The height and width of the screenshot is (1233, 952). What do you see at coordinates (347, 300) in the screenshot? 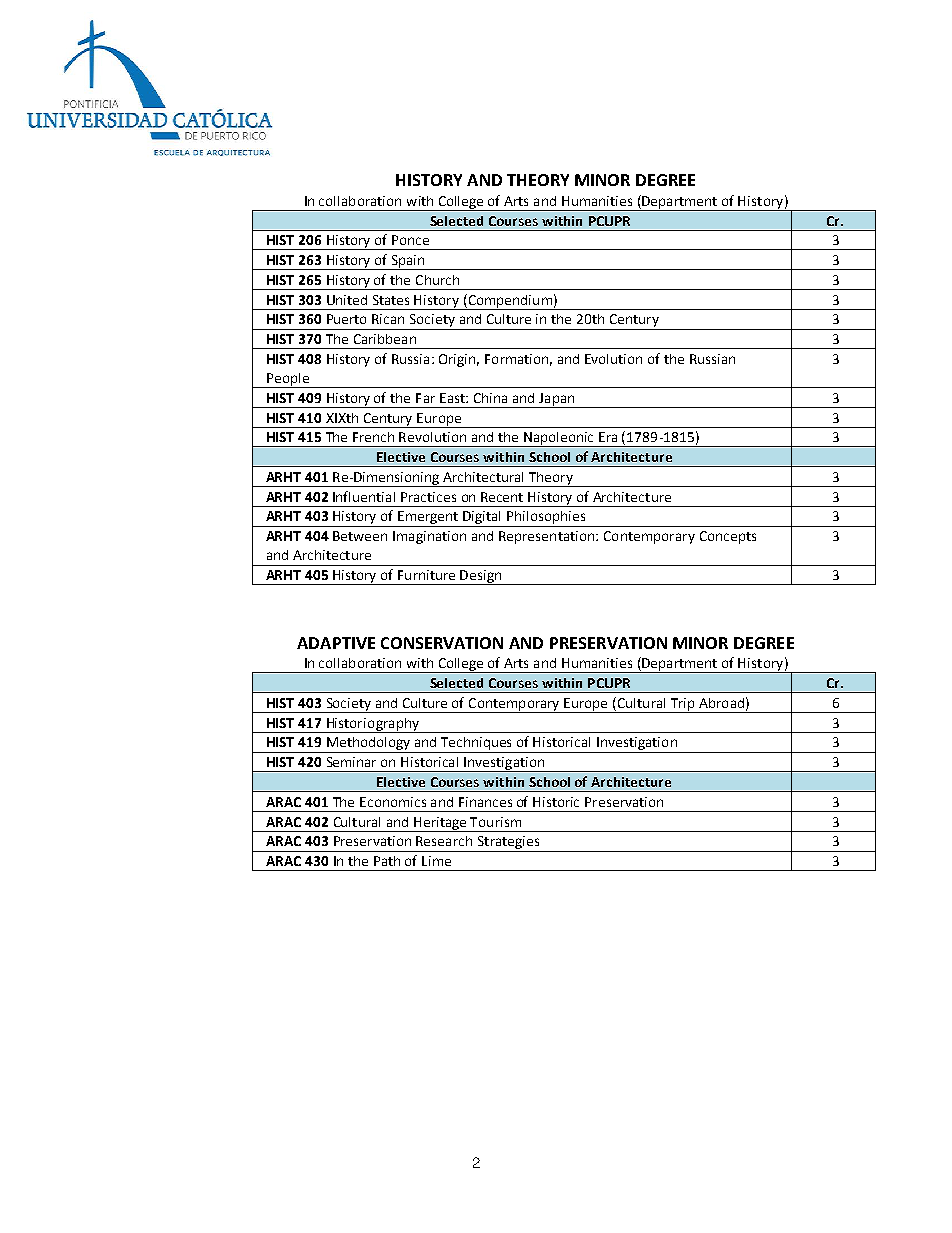
I see `United` at bounding box center [347, 300].
